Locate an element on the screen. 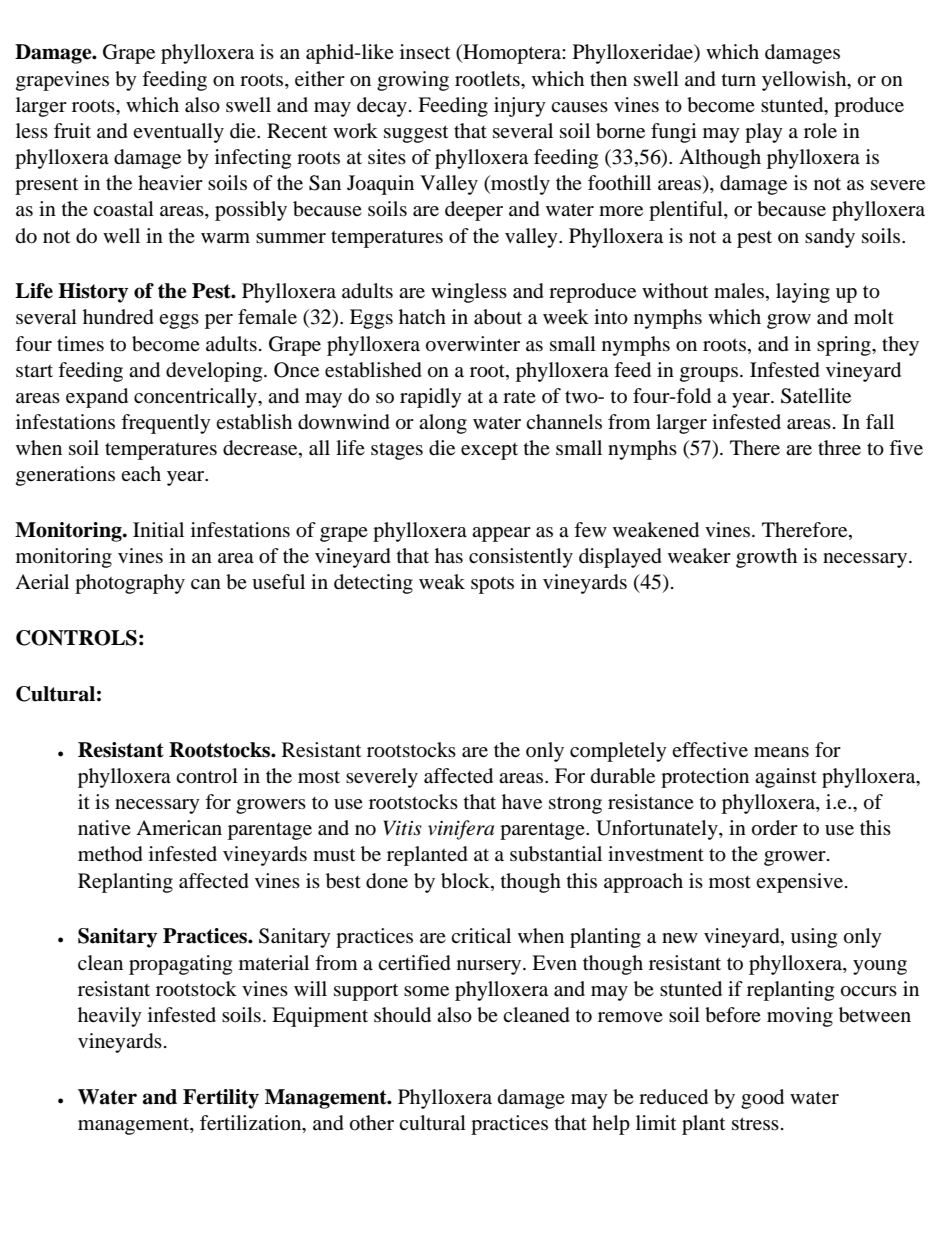 The image size is (952, 1233). block is located at coordinates (466, 881).
